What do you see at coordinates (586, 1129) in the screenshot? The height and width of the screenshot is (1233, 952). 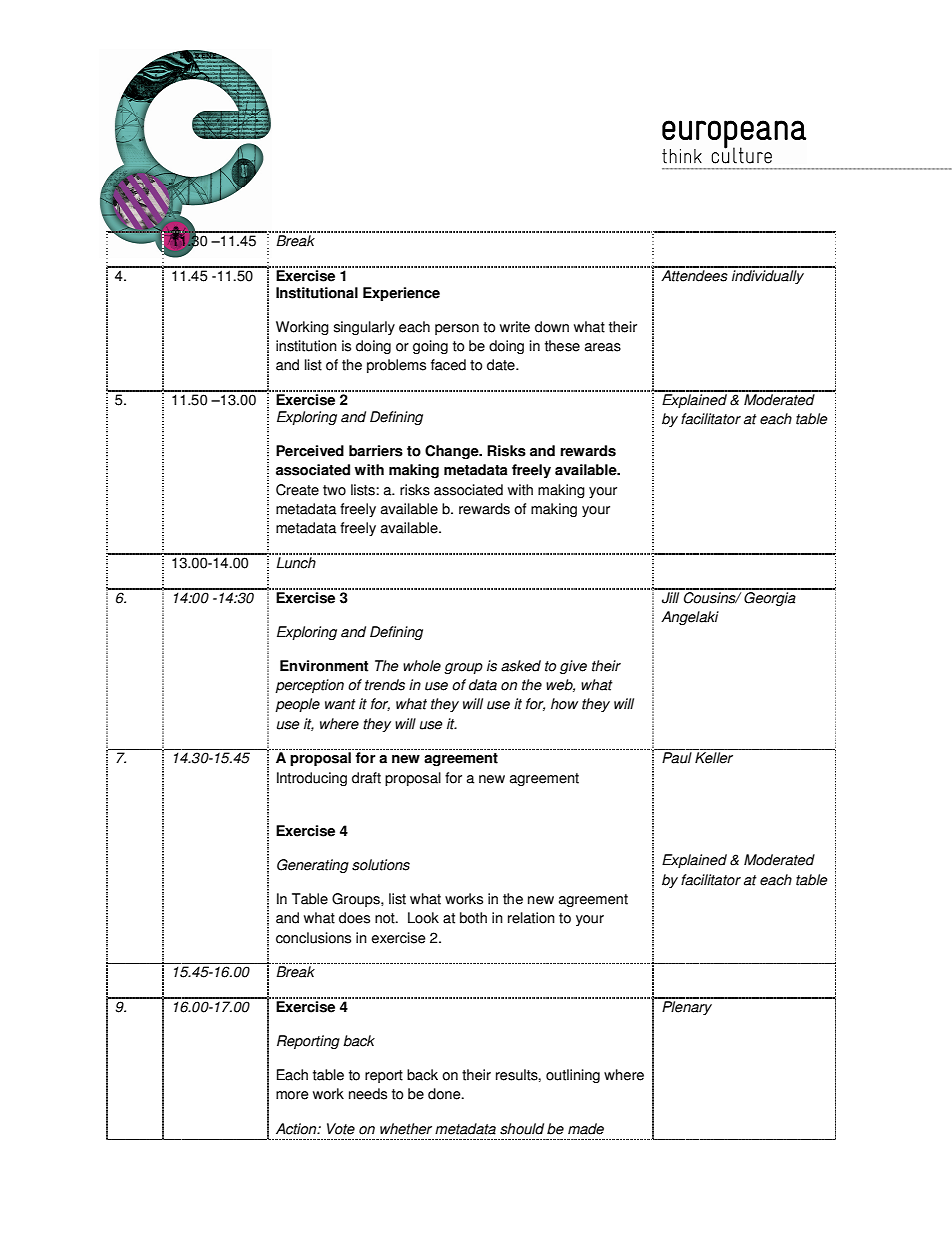 I see `made` at bounding box center [586, 1129].
